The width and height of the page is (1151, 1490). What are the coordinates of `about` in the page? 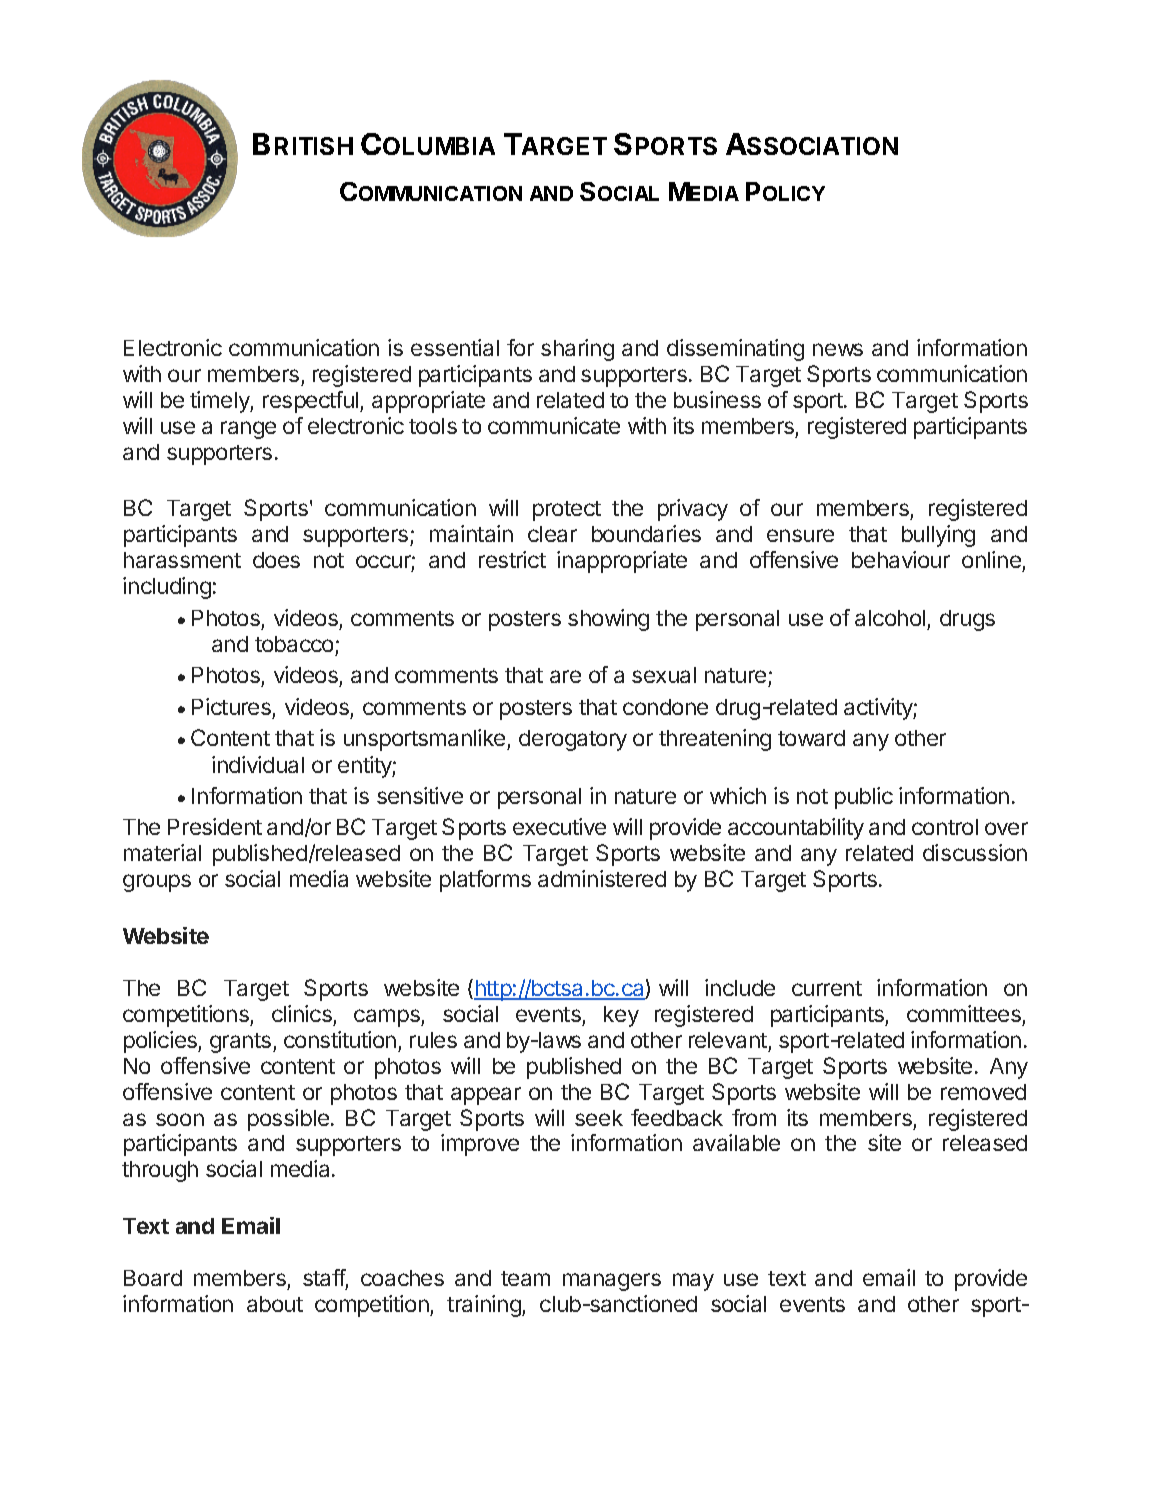 It's located at (275, 1304).
